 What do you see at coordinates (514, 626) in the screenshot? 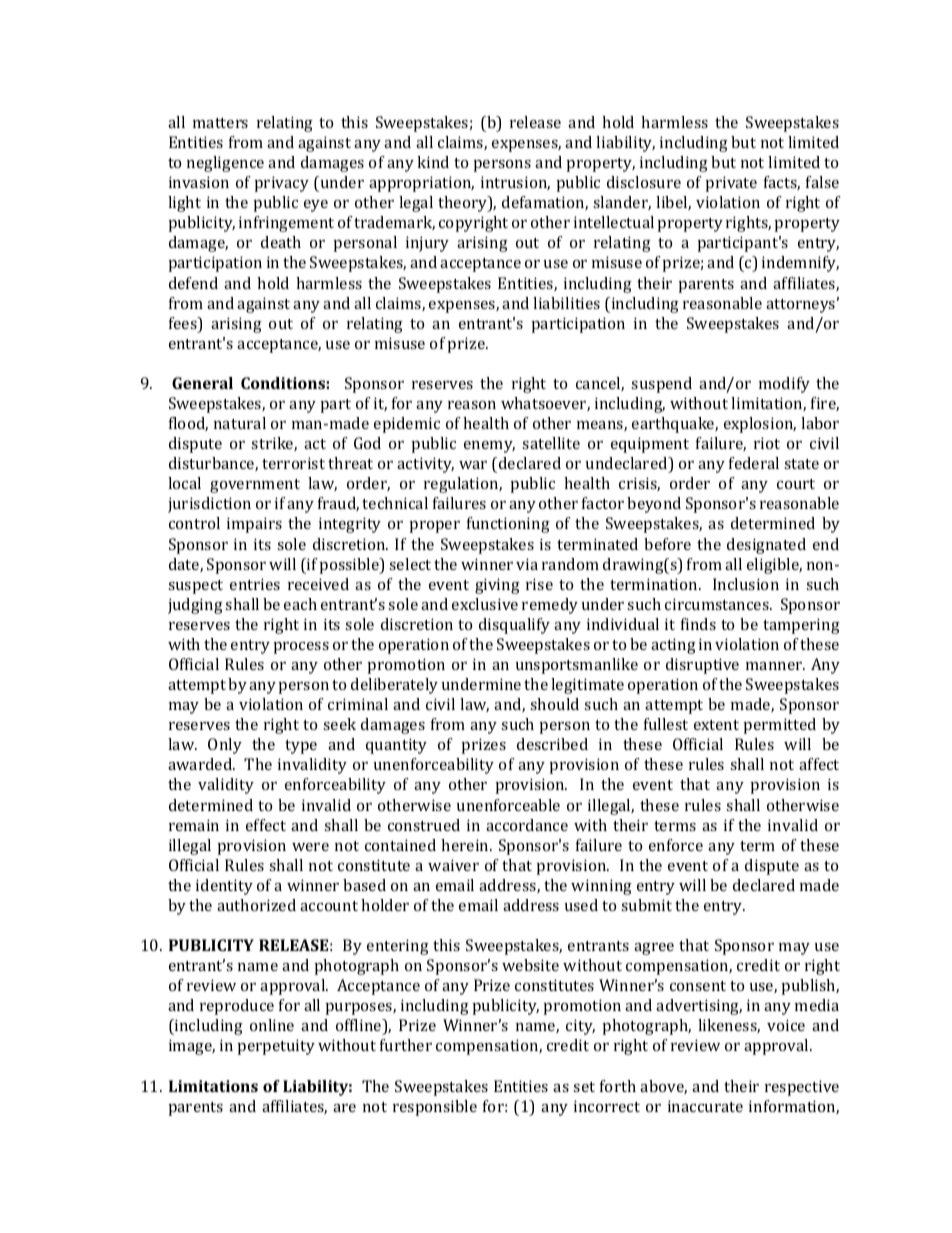
I see `disqualify` at bounding box center [514, 626].
